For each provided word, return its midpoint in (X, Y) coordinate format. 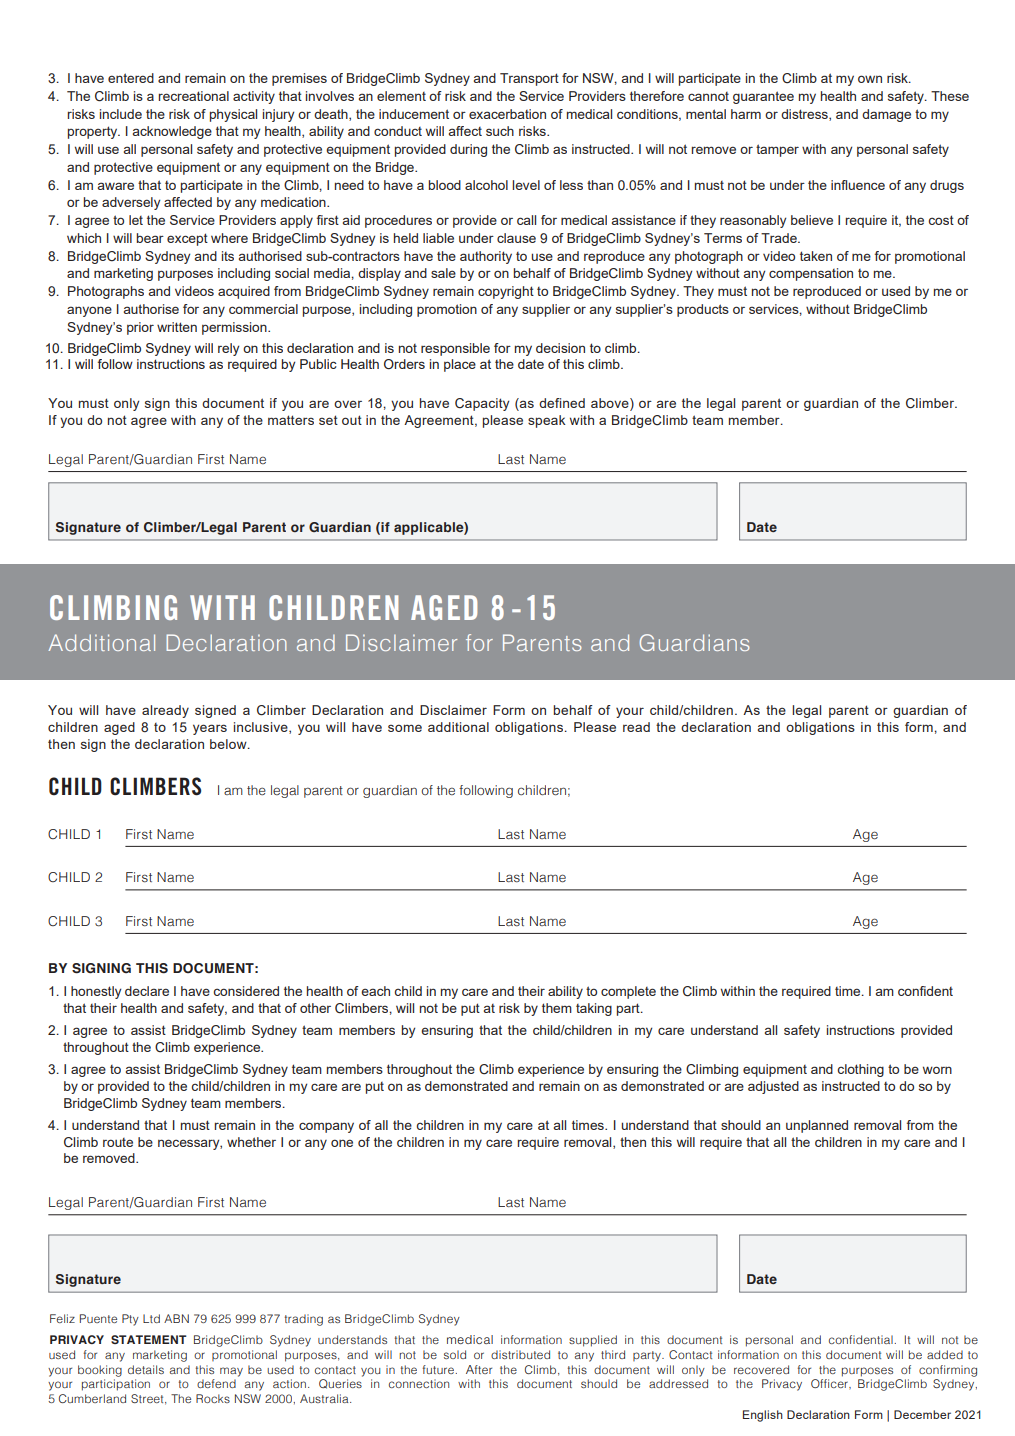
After (479, 1369)
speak (547, 421)
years (210, 729)
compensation (811, 274)
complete (628, 992)
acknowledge (172, 132)
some (405, 728)
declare (147, 991)
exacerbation (507, 114)
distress (805, 115)
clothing (860, 1070)
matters (291, 420)
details (146, 1369)
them (557, 1008)
